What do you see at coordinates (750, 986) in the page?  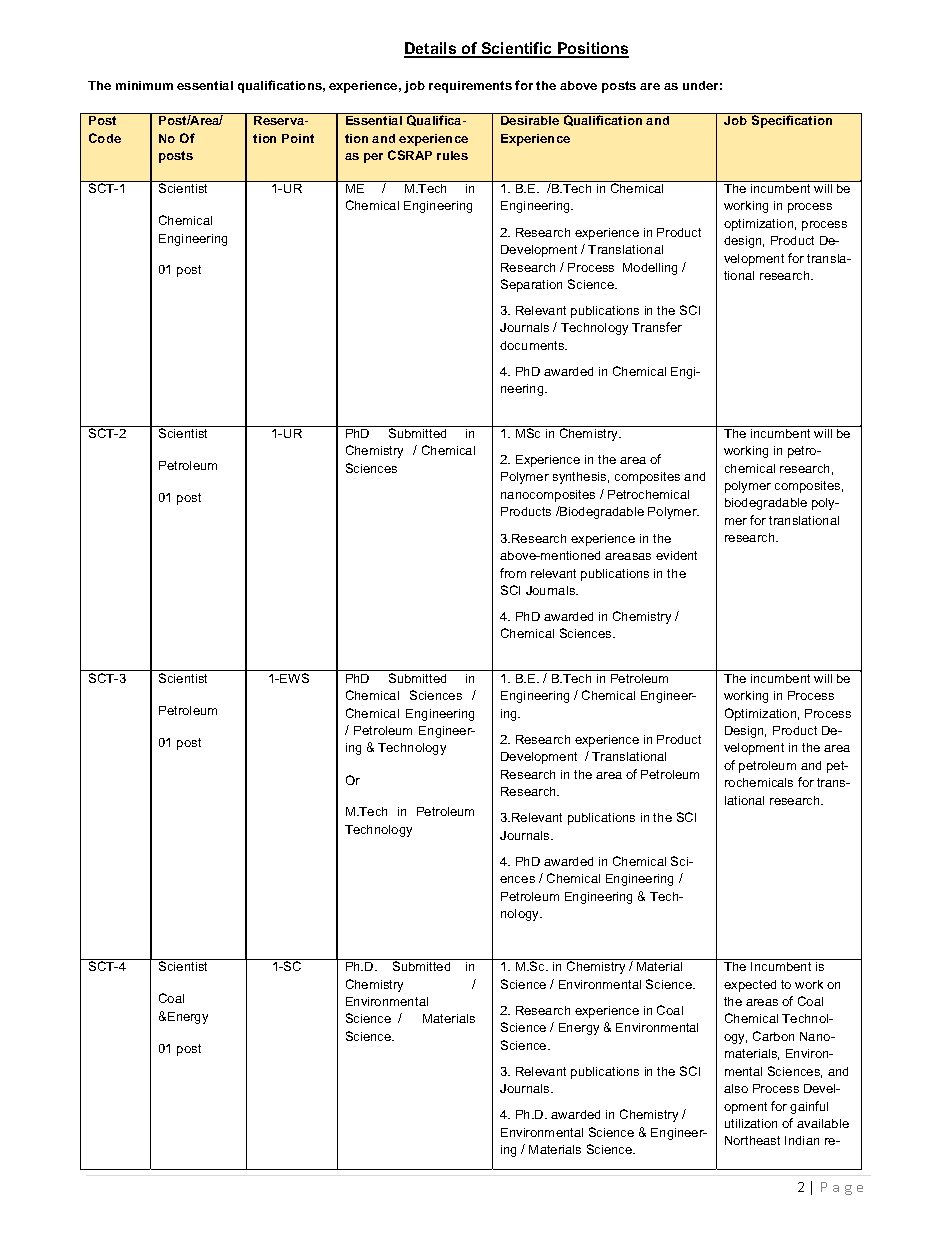 I see `expected` at bounding box center [750, 986].
